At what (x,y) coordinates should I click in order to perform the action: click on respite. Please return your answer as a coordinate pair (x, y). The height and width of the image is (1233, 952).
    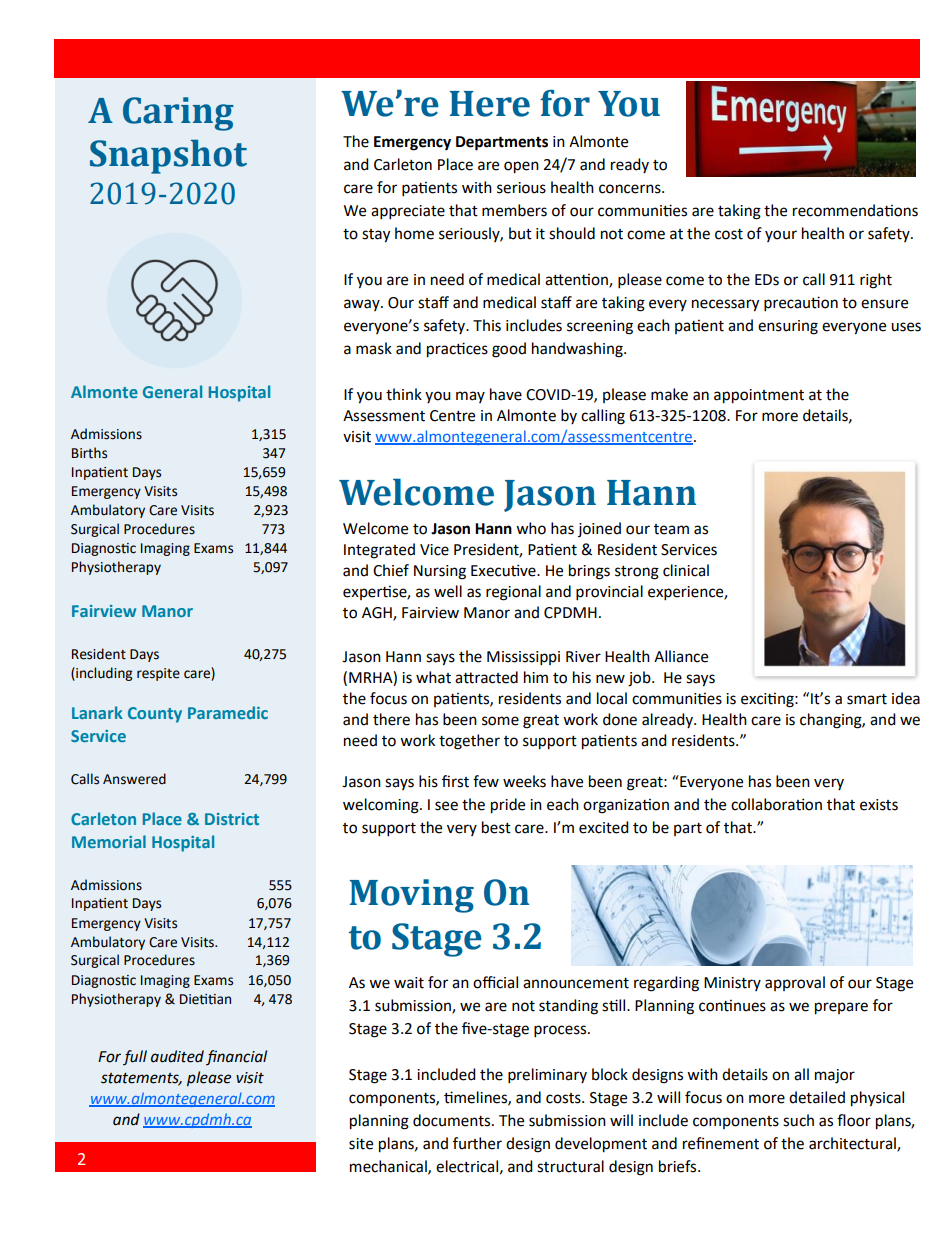
    Looking at the image, I should click on (158, 674).
